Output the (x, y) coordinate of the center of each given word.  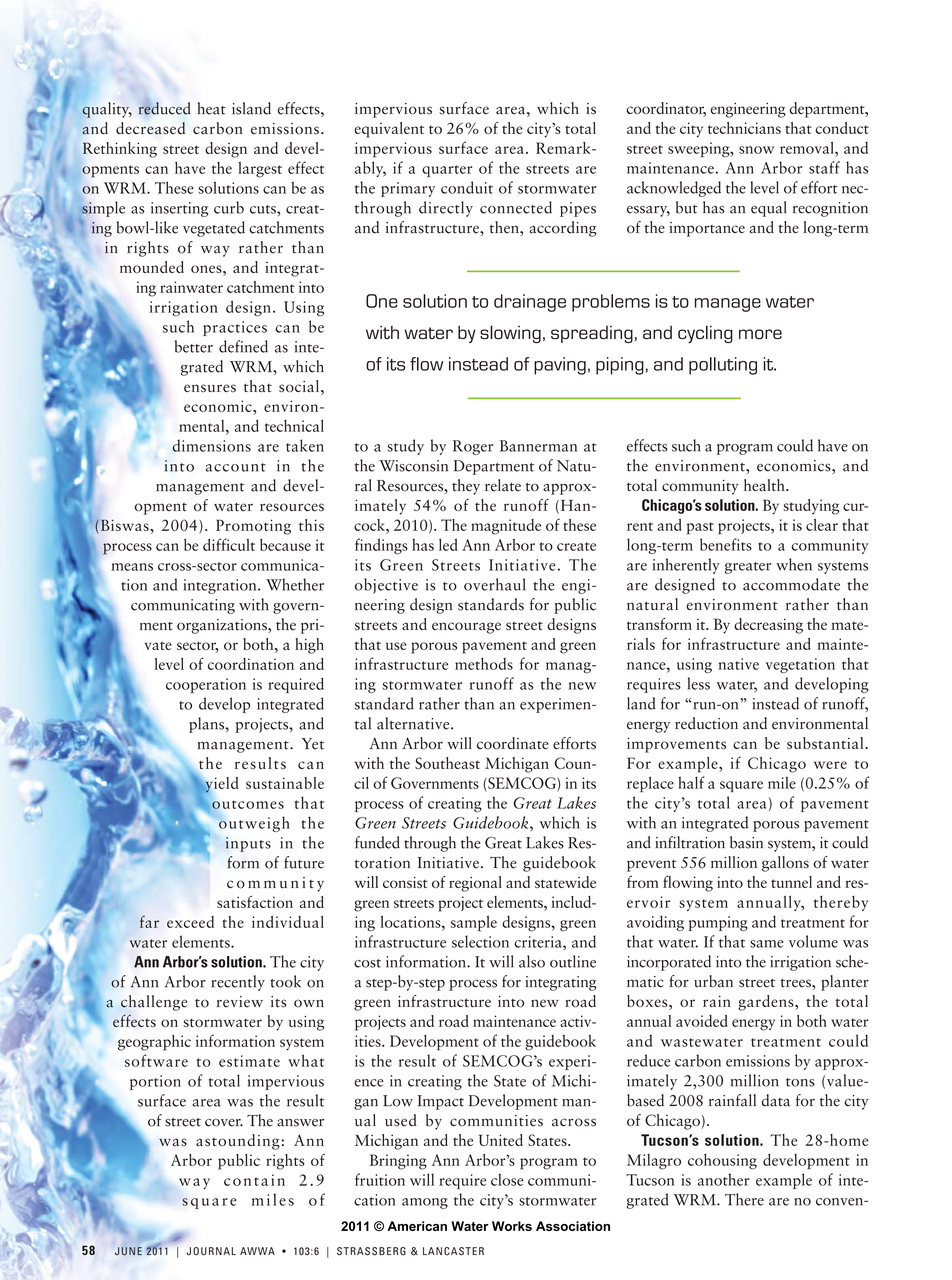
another (724, 1179)
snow (756, 150)
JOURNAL (211, 1251)
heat (212, 108)
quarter (447, 171)
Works (512, 1226)
